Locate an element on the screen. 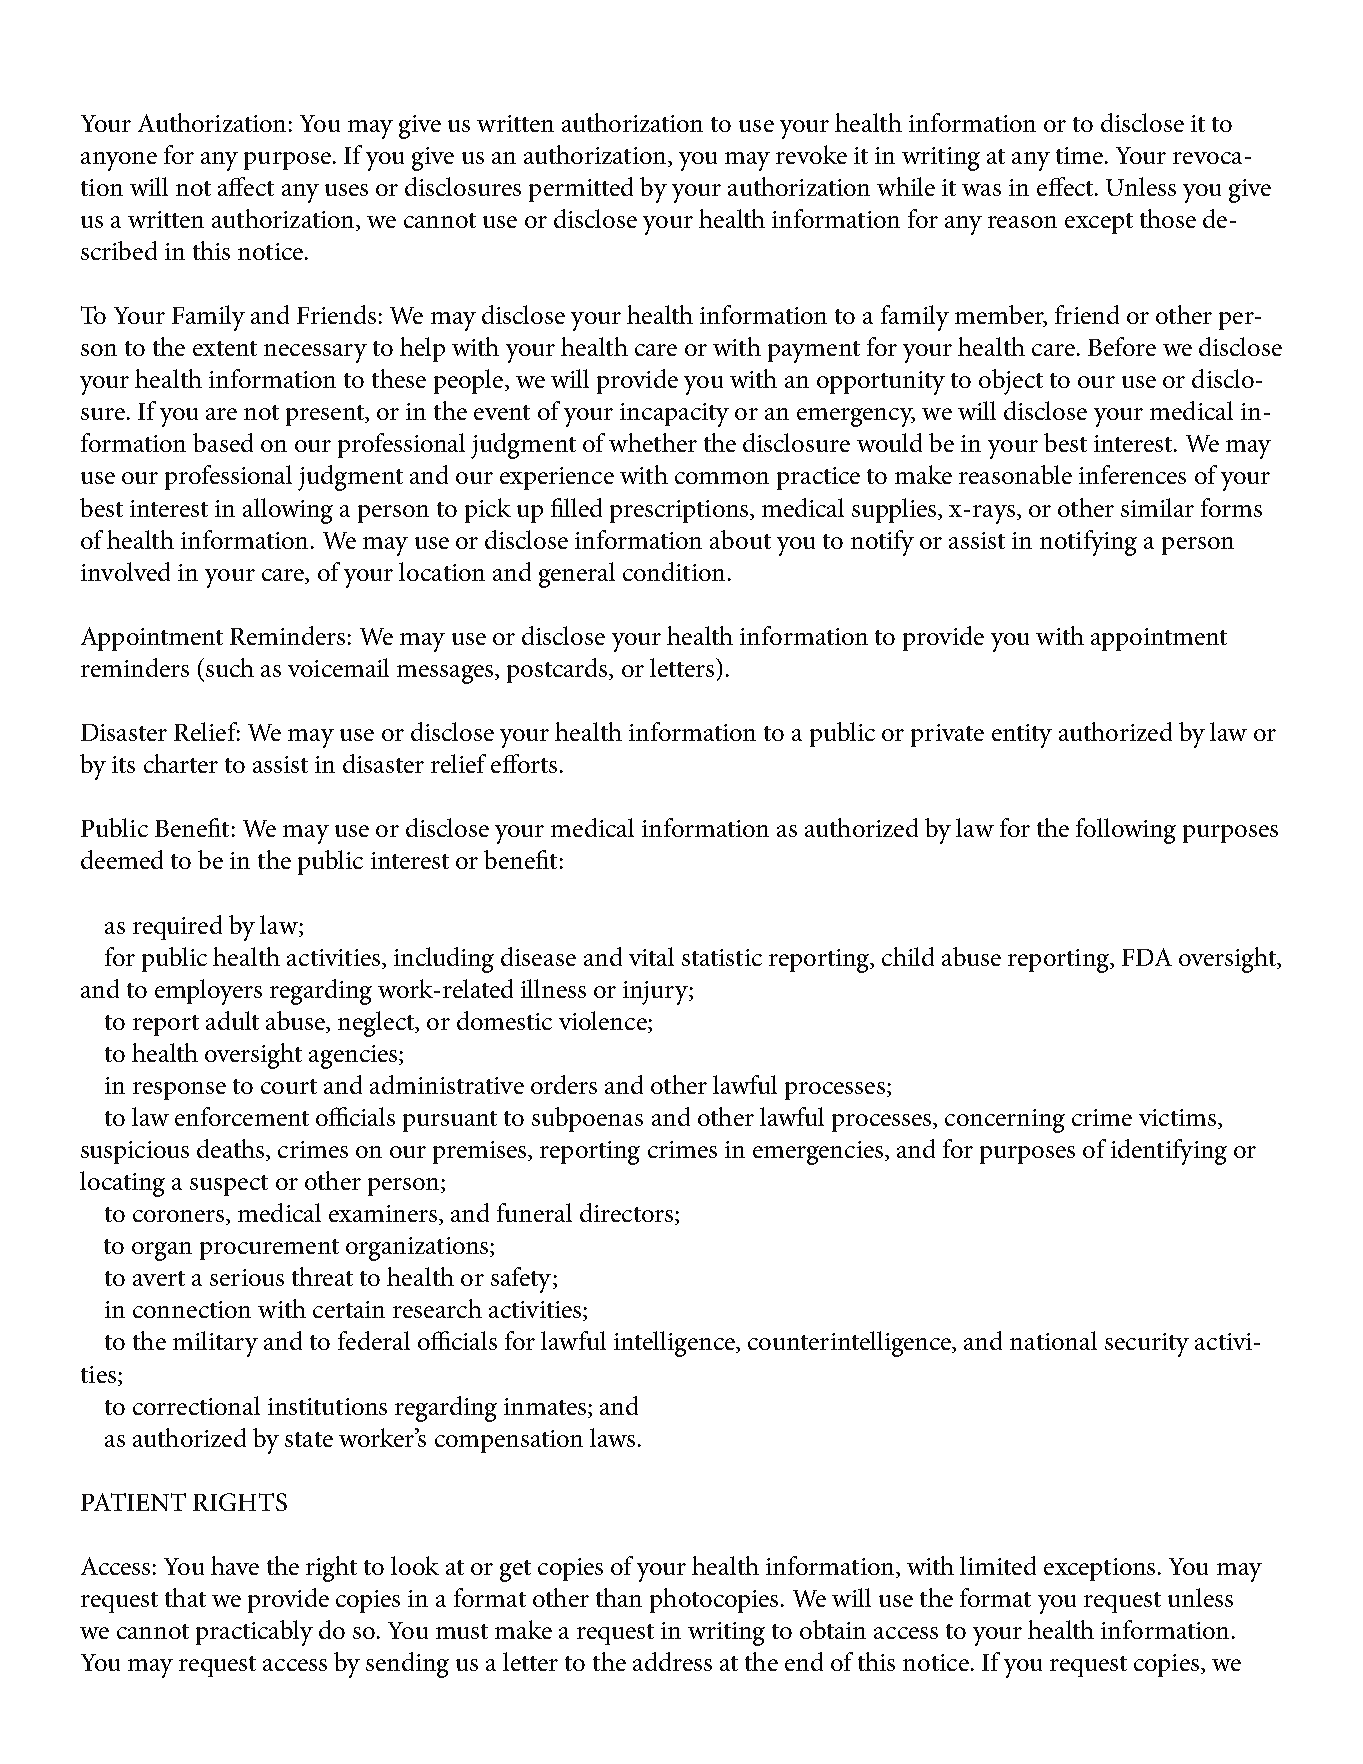  that is located at coordinates (185, 1597).
